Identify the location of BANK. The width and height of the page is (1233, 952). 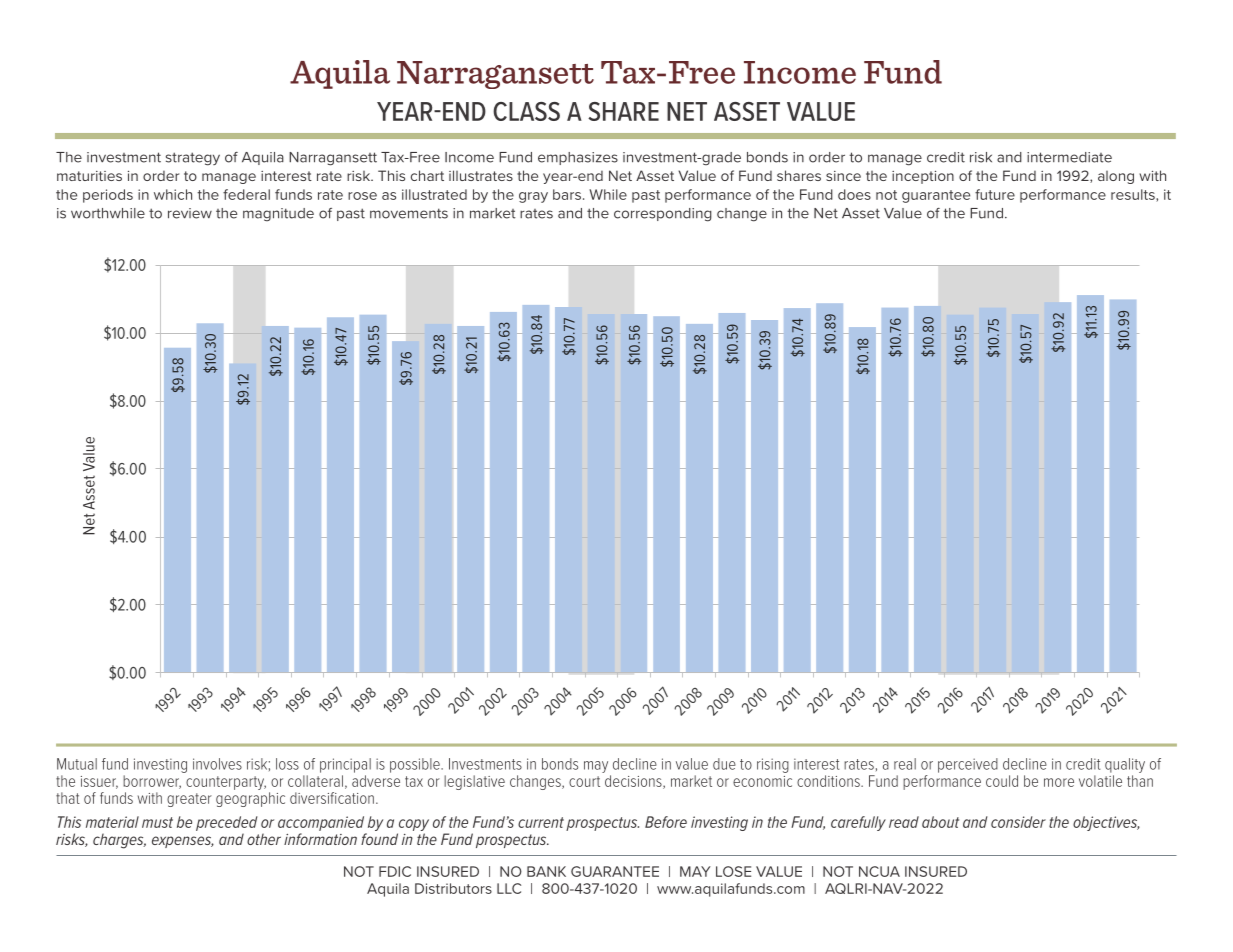
(546, 871).
